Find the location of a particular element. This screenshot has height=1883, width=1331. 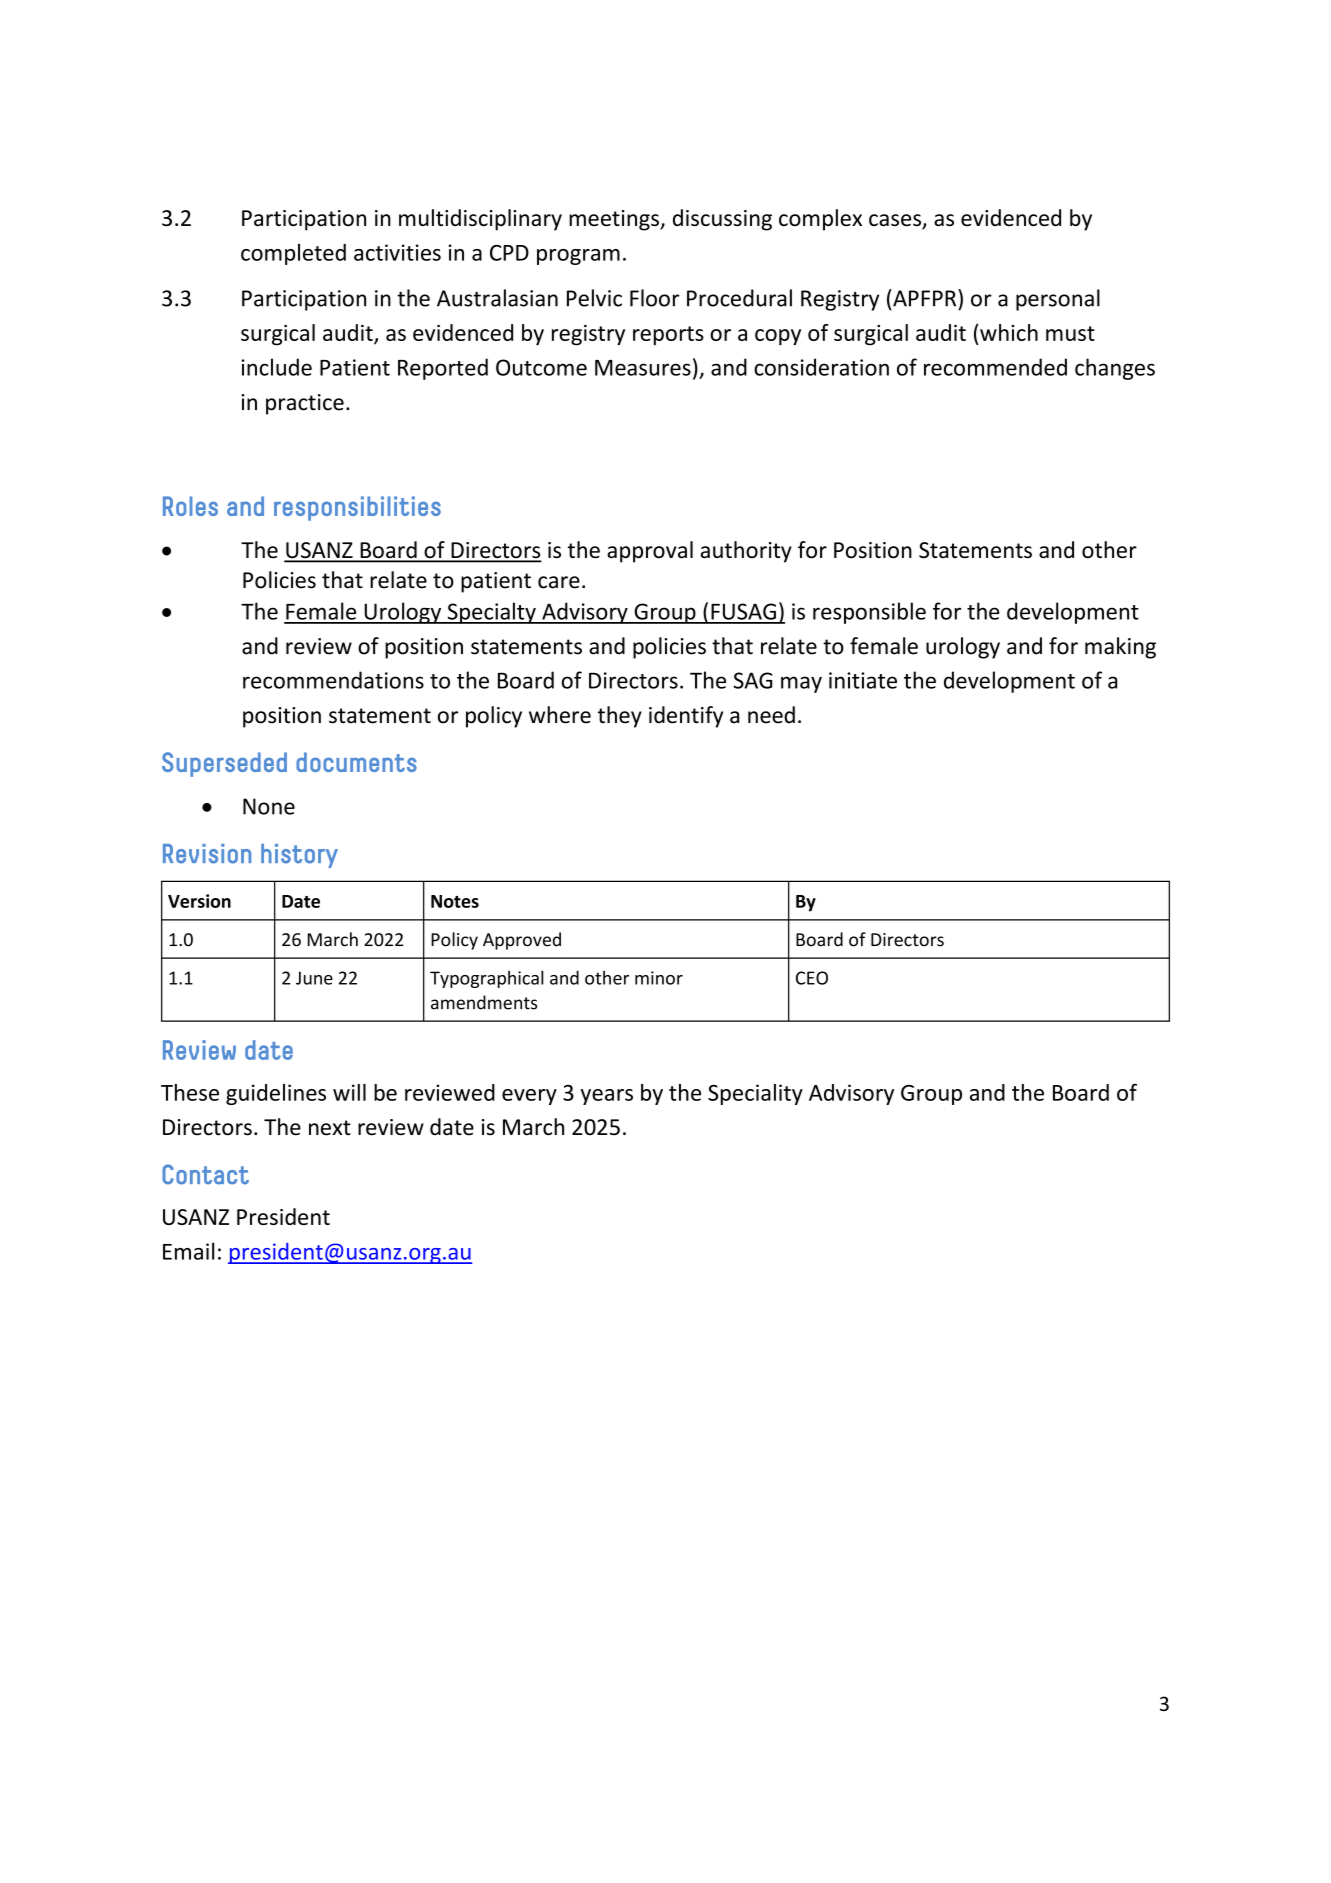

initiate is located at coordinates (863, 680).
